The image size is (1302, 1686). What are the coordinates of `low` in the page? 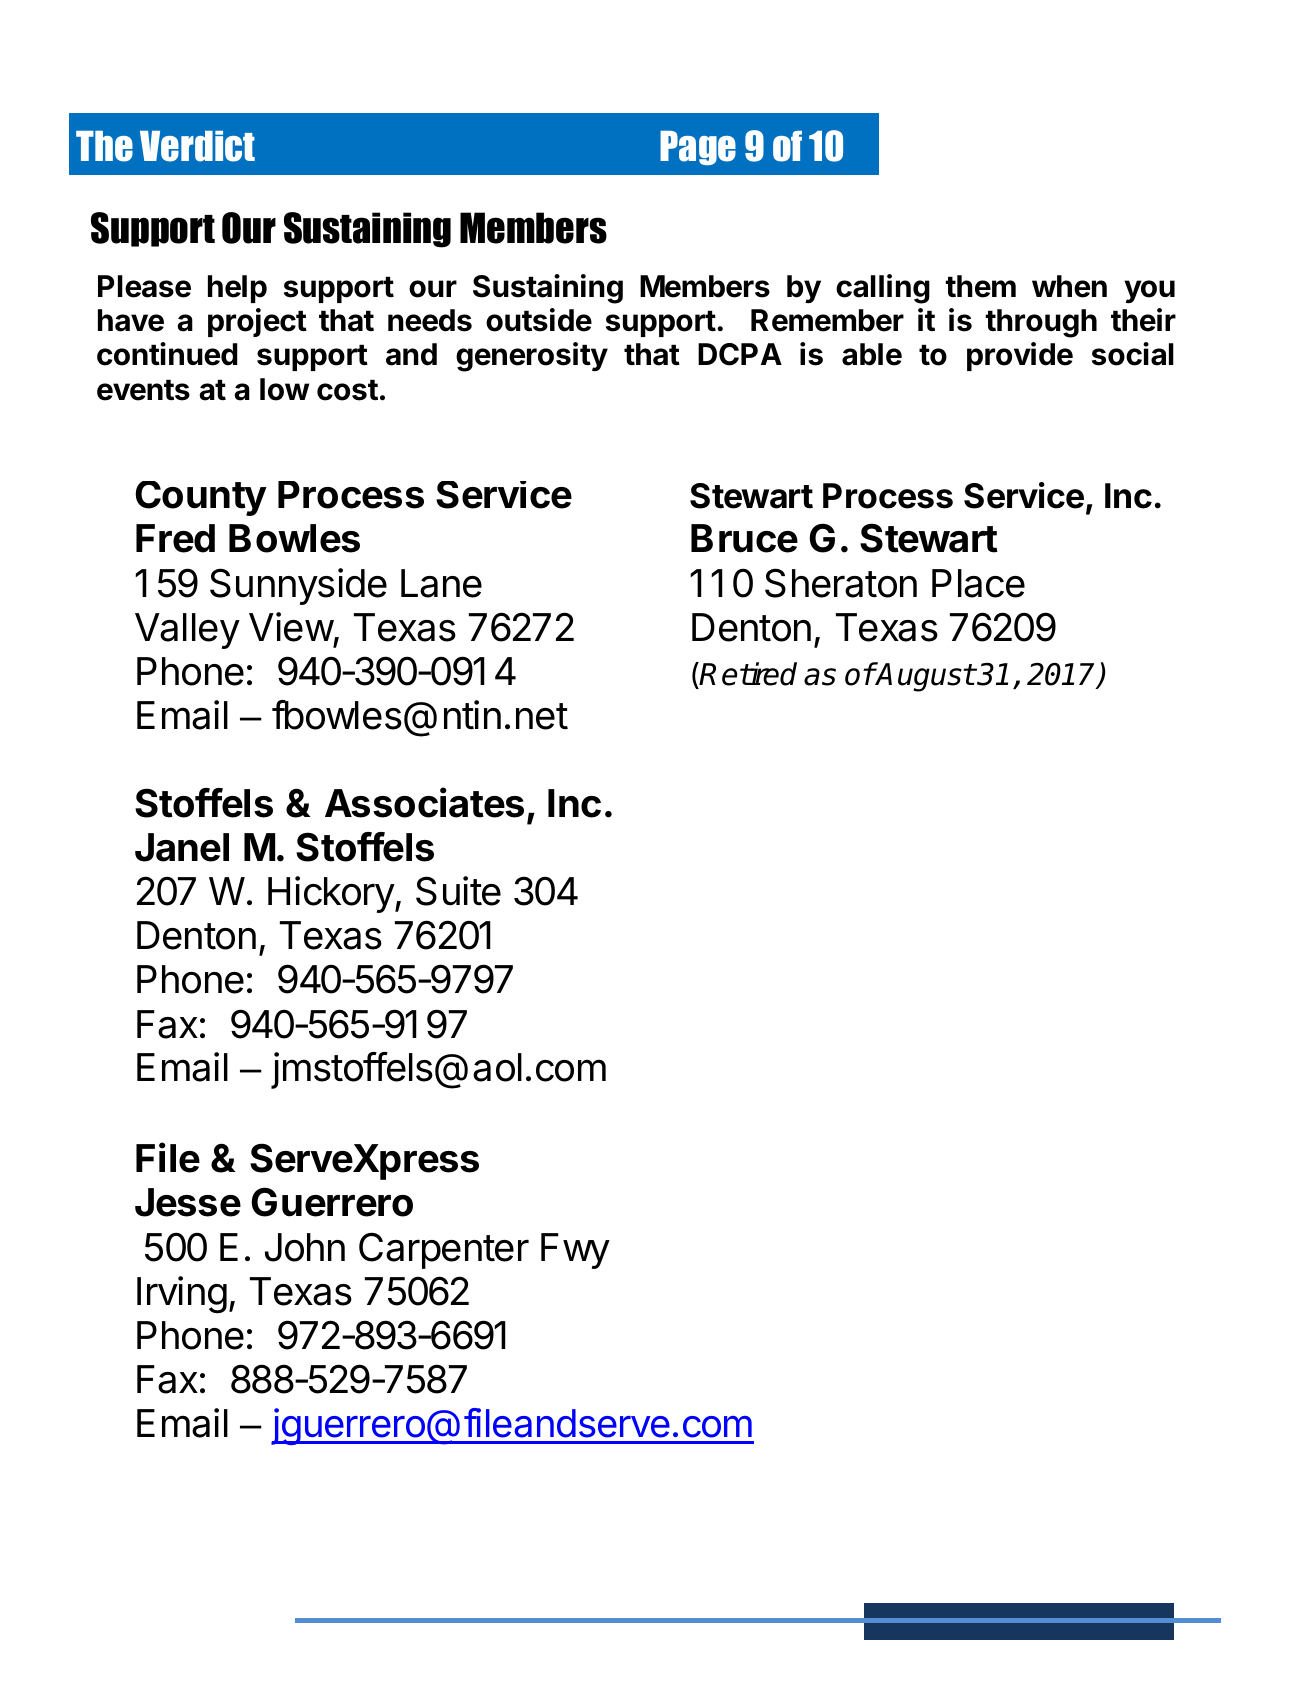 It's located at (285, 389).
